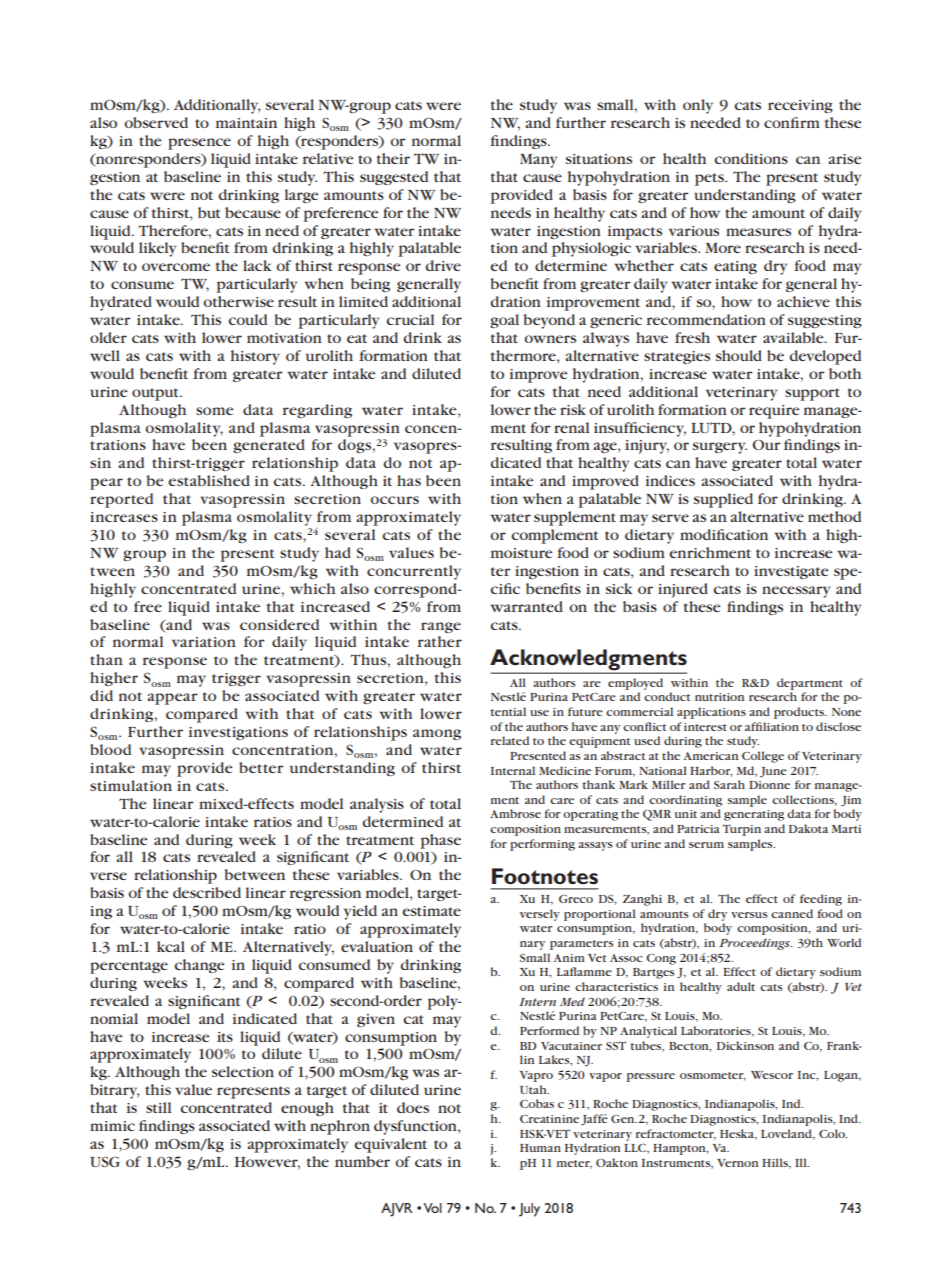  Describe the element at coordinates (440, 841) in the image. I see `phase` at that location.
